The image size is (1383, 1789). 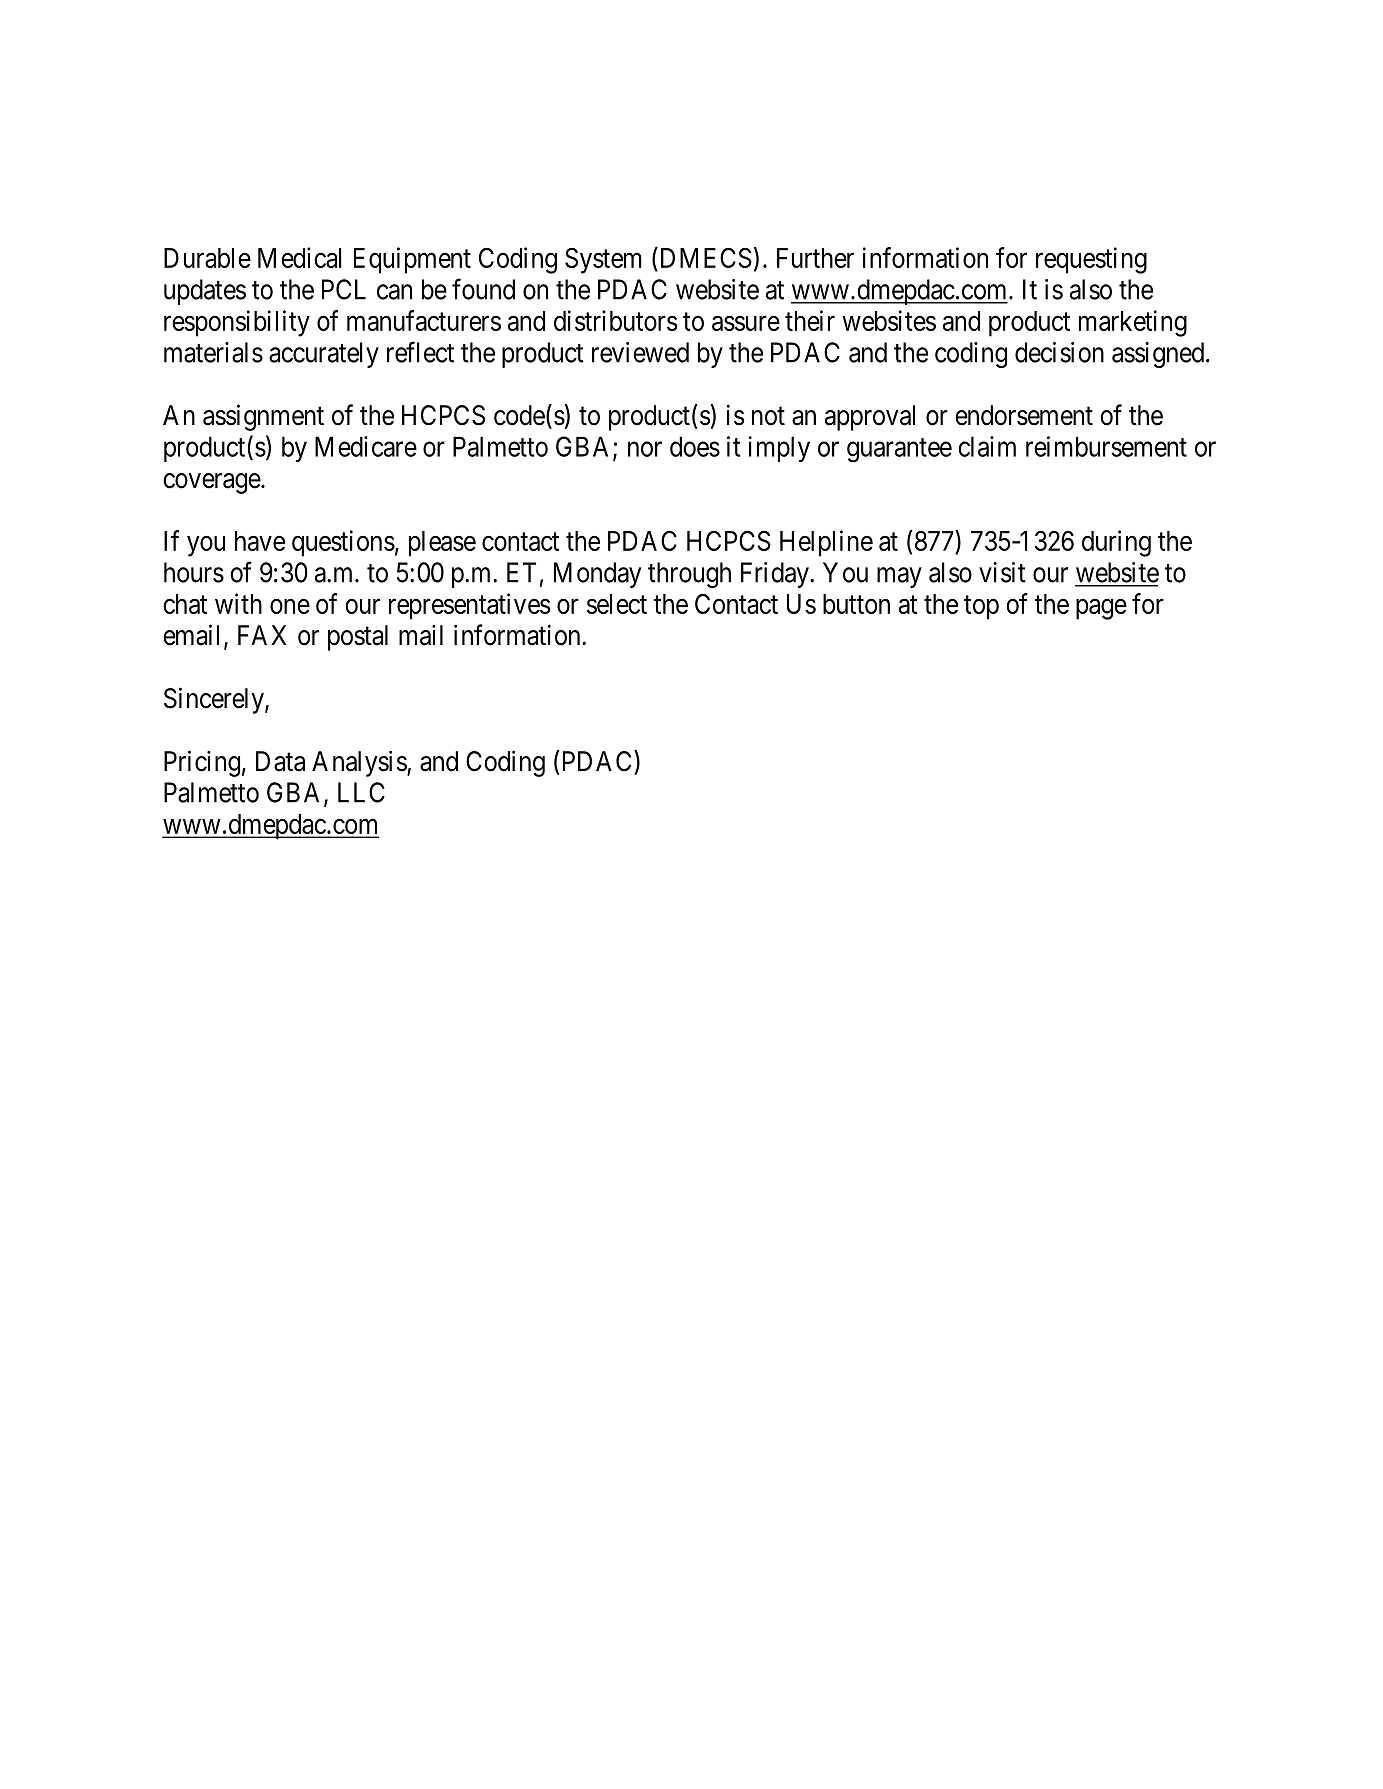 What do you see at coordinates (826, 543) in the page?
I see `Helpline` at bounding box center [826, 543].
